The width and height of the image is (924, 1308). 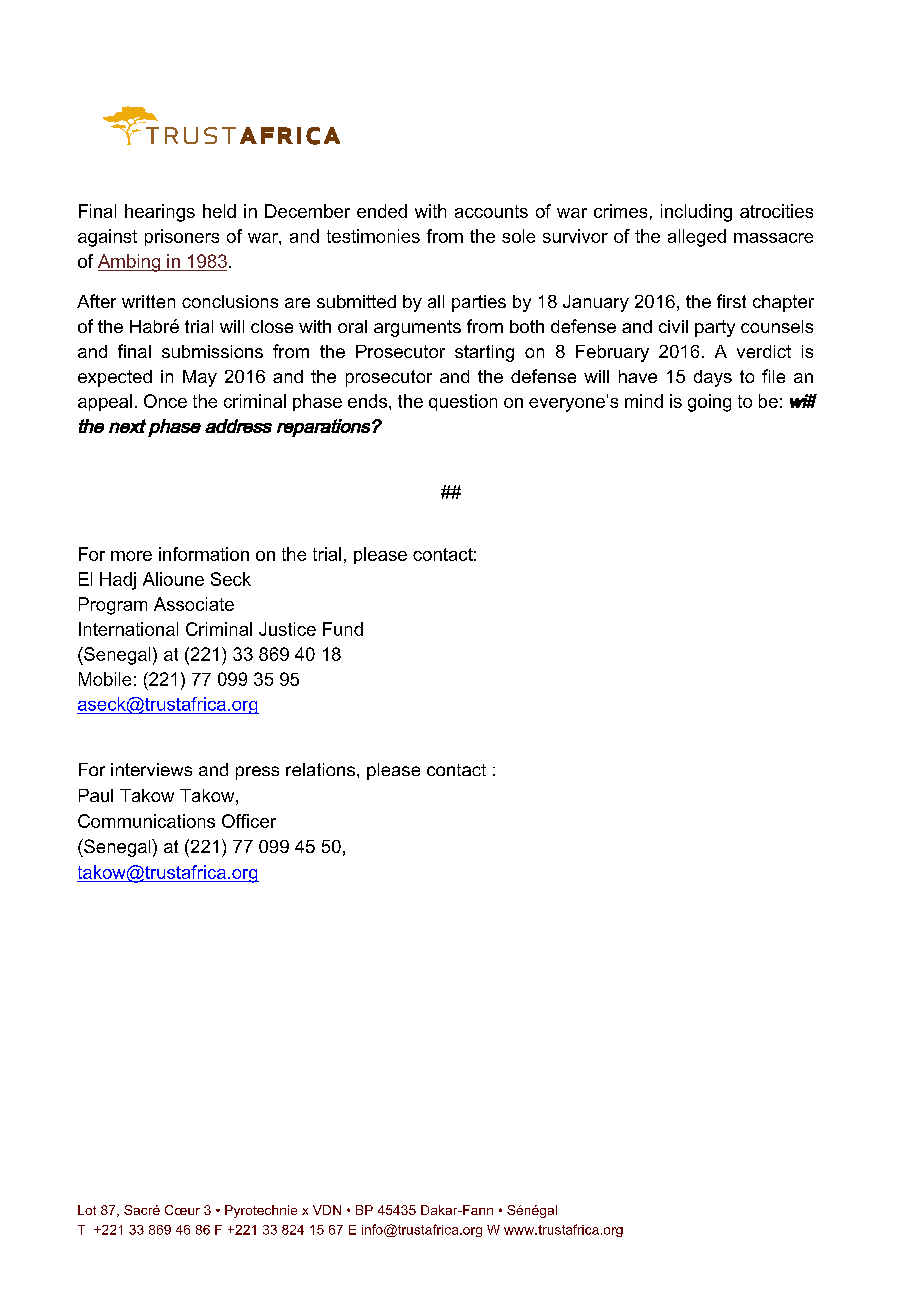 I want to click on Justice, so click(x=287, y=629).
